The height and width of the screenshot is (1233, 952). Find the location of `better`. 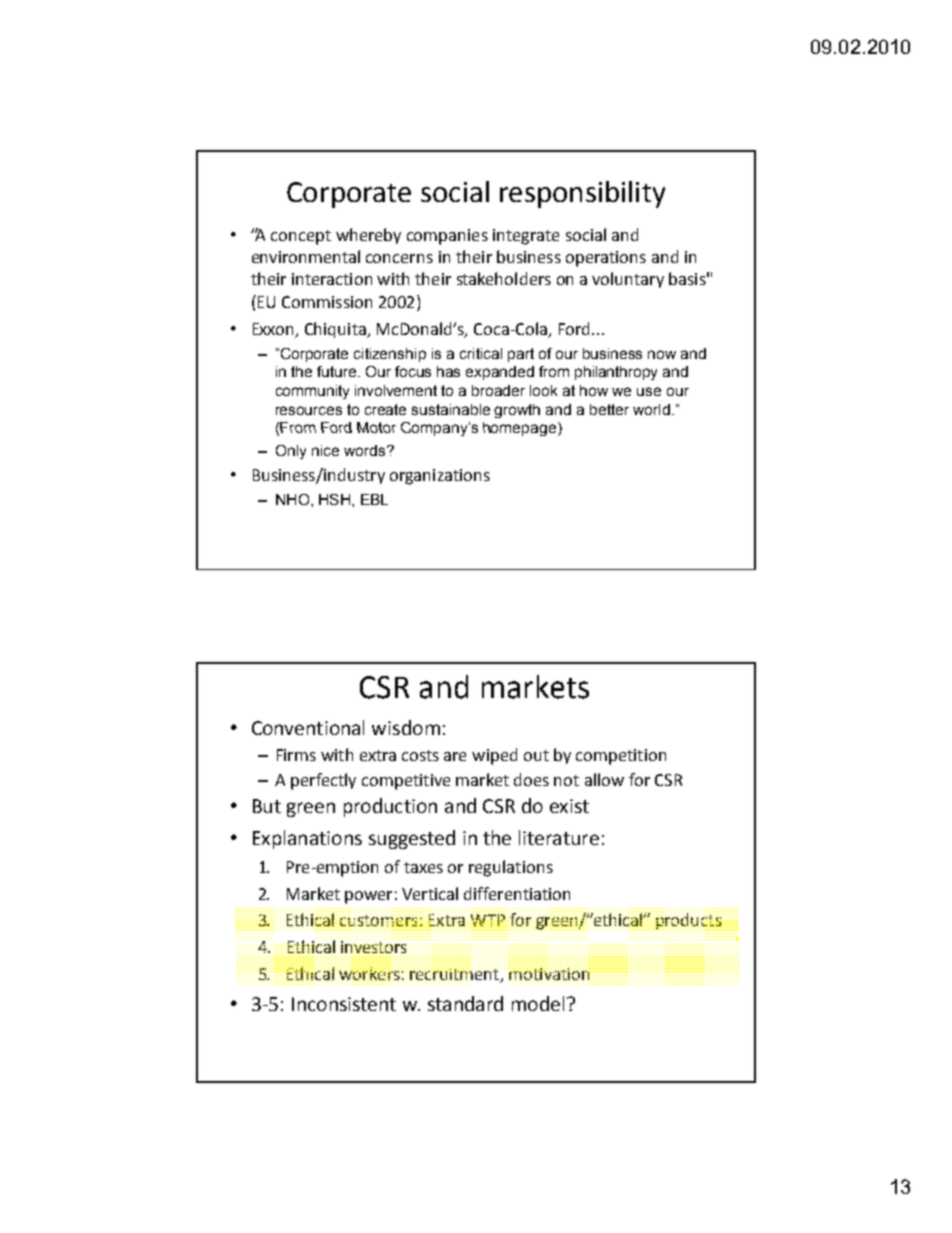

better is located at coordinates (609, 409).
